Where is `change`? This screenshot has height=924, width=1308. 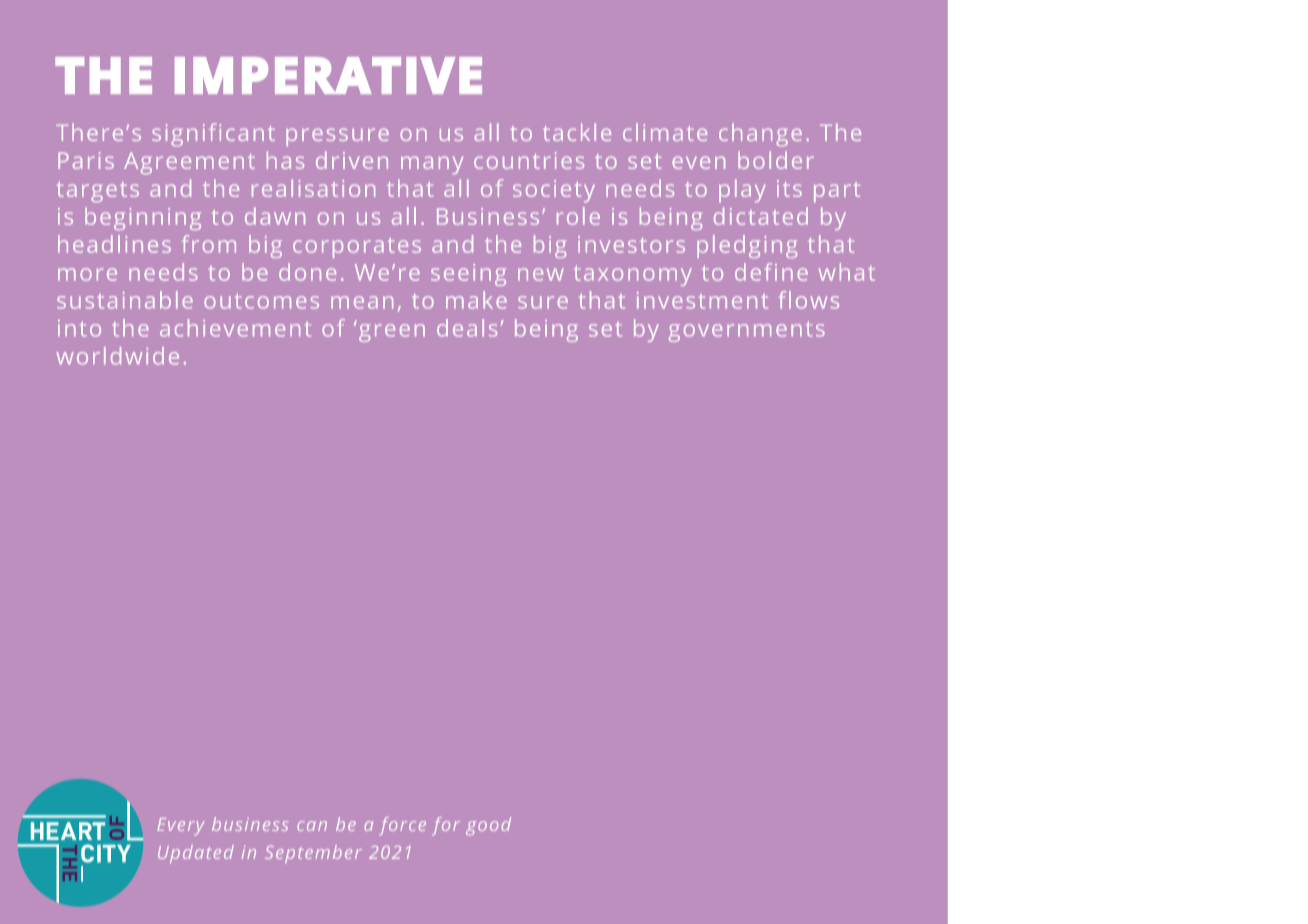
change is located at coordinates (760, 134).
